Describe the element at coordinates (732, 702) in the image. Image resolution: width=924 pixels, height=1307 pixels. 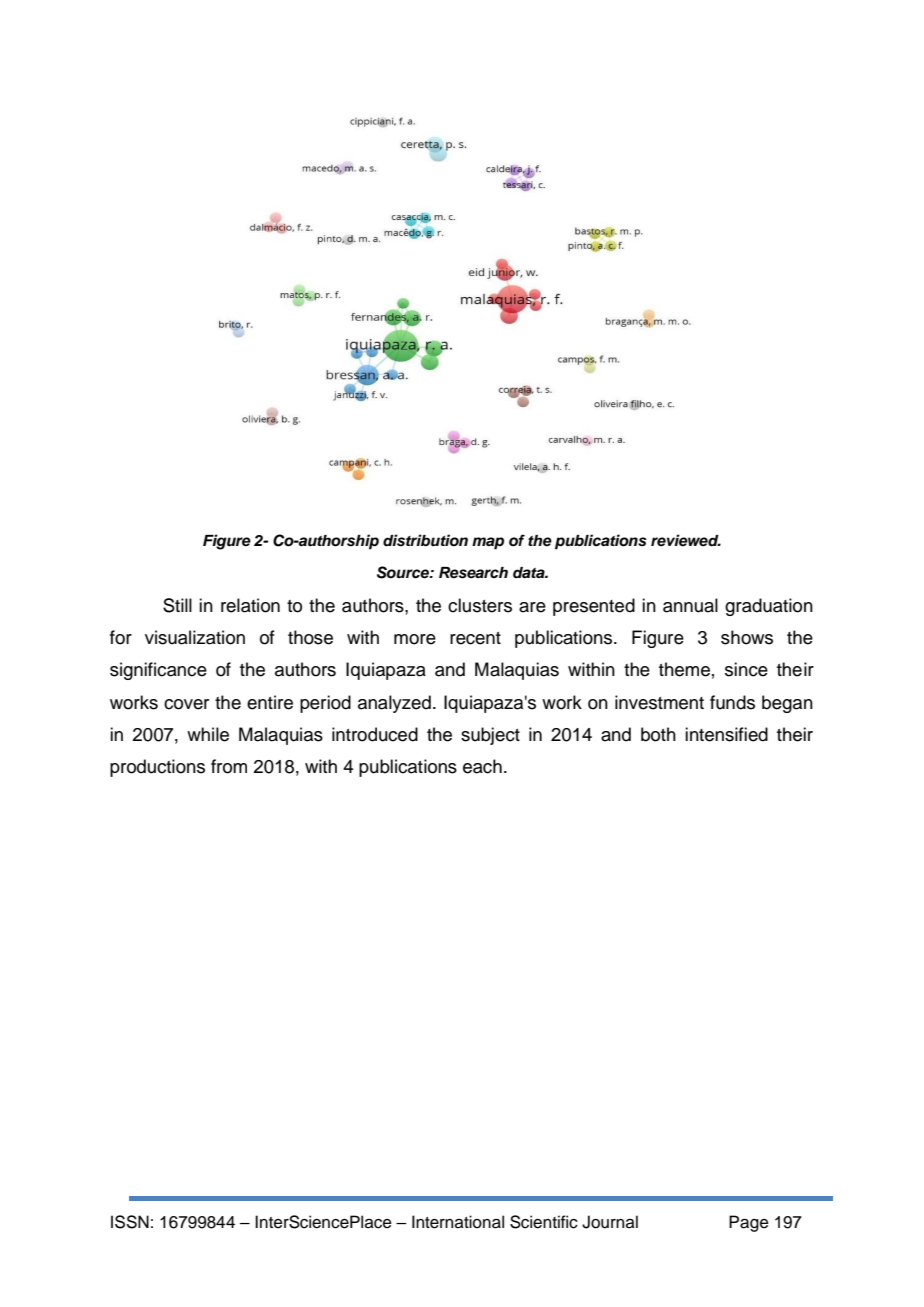
I see `funds` at that location.
